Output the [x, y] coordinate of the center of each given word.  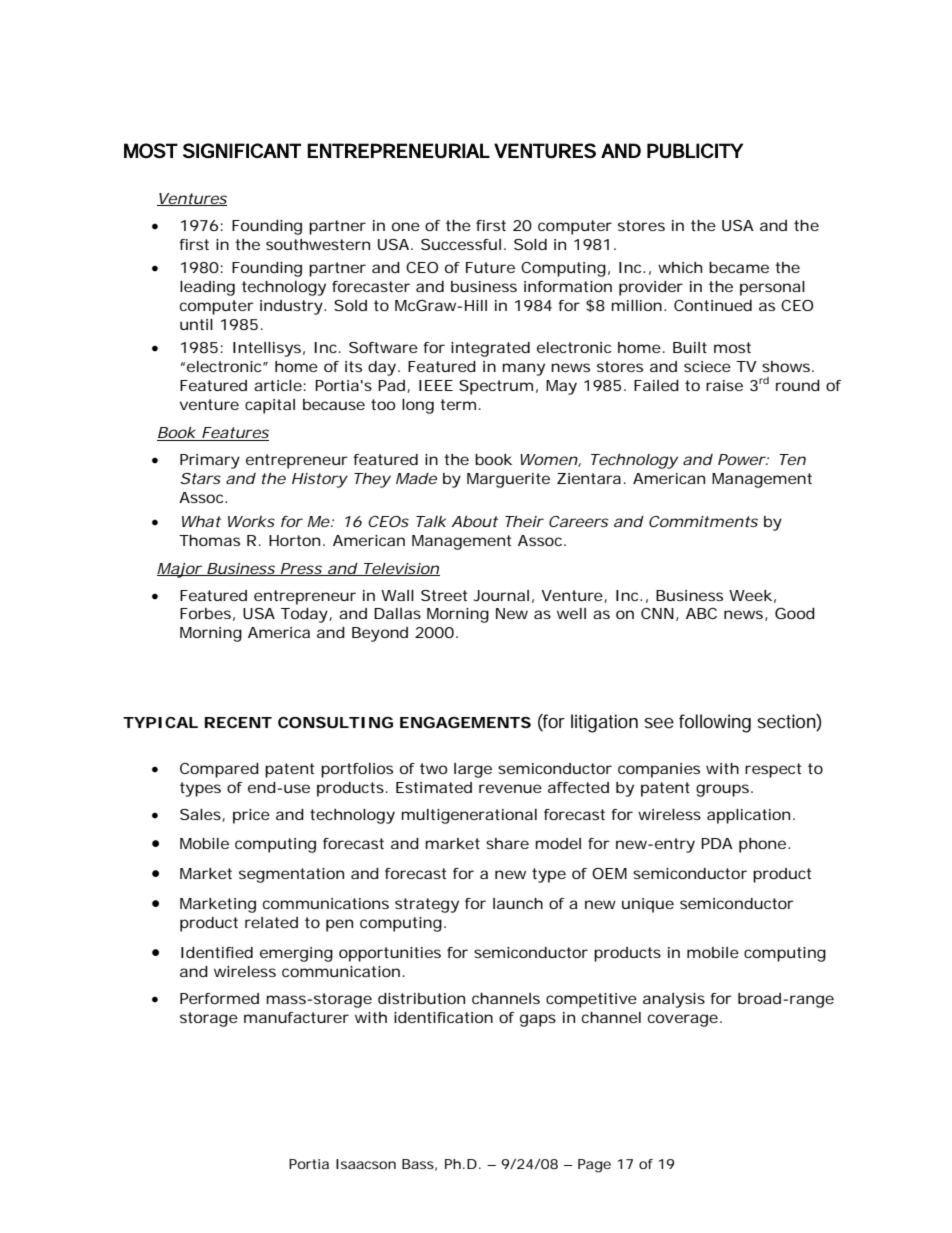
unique [648, 905]
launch [518, 903]
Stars [200, 478]
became [739, 267]
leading [207, 288]
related [271, 922]
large [473, 770]
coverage [683, 1020]
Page [594, 1166]
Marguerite [508, 480]
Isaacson [366, 1164]
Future [490, 267]
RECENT [238, 722]
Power [742, 459]
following [715, 723]
